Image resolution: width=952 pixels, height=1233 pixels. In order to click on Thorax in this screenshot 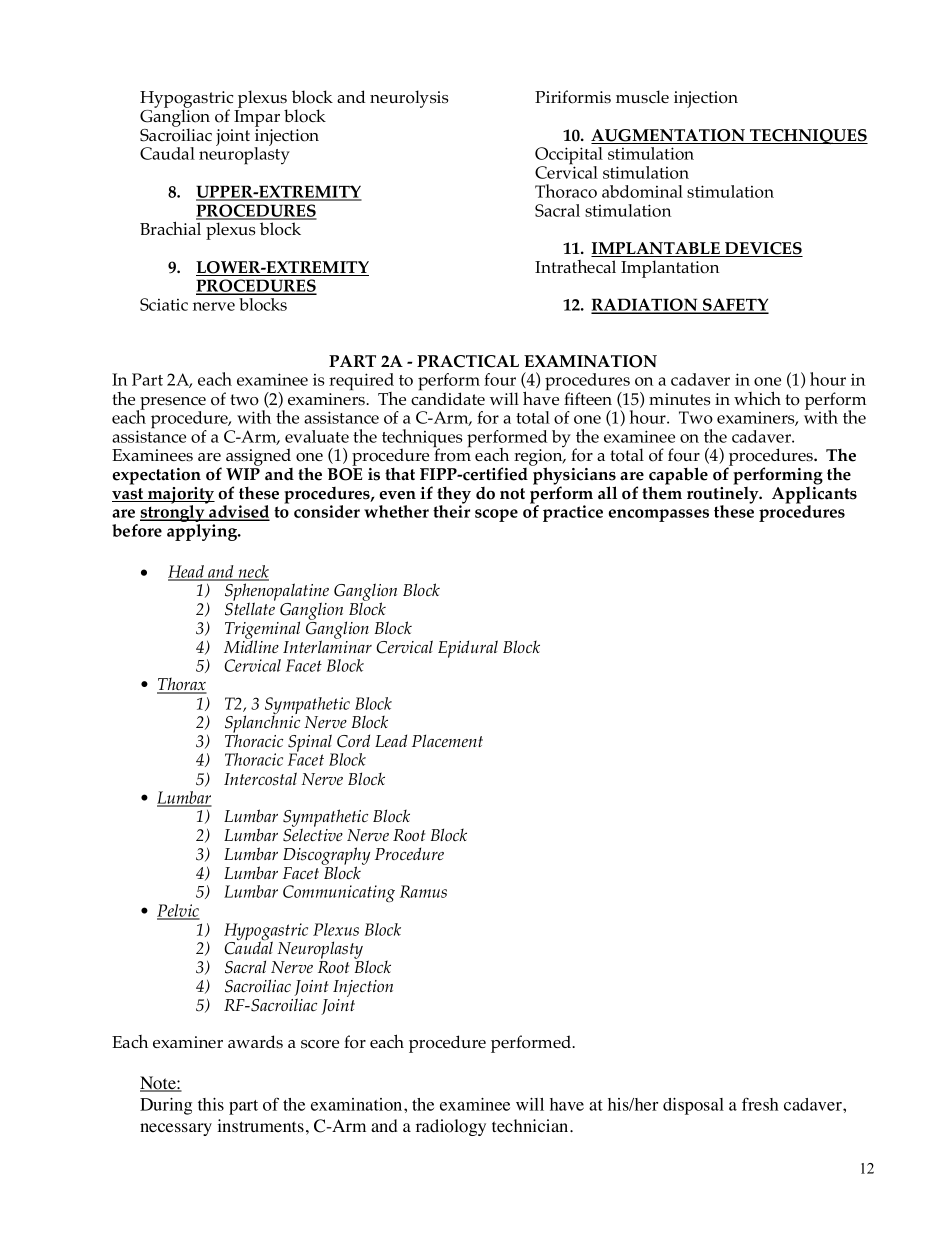, I will do `click(182, 685)`.
